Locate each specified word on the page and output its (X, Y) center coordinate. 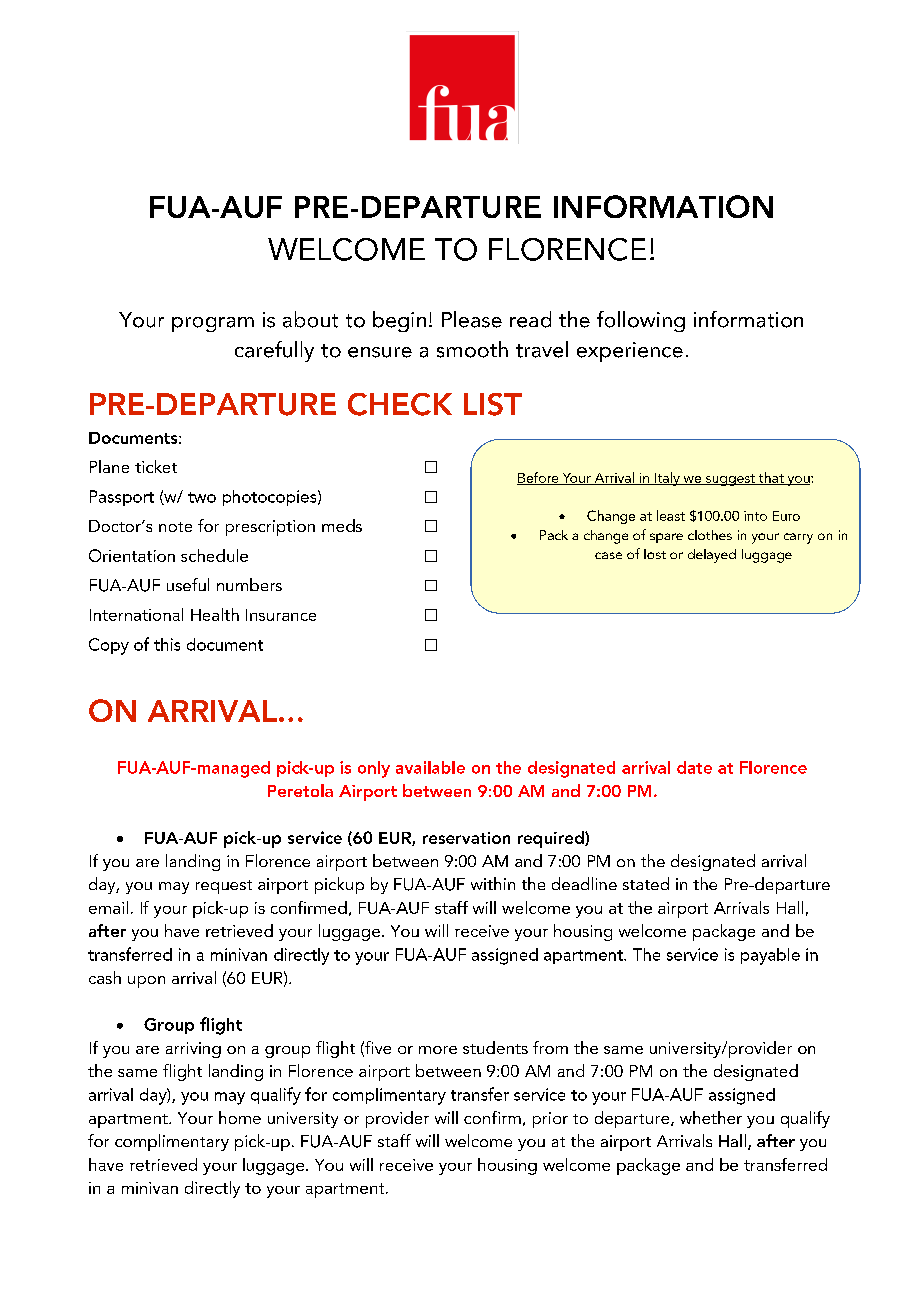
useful (188, 584)
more (438, 1050)
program (213, 324)
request (224, 887)
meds (342, 525)
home (240, 1117)
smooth (472, 349)
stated (646, 883)
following (641, 321)
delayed (712, 556)
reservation (466, 838)
